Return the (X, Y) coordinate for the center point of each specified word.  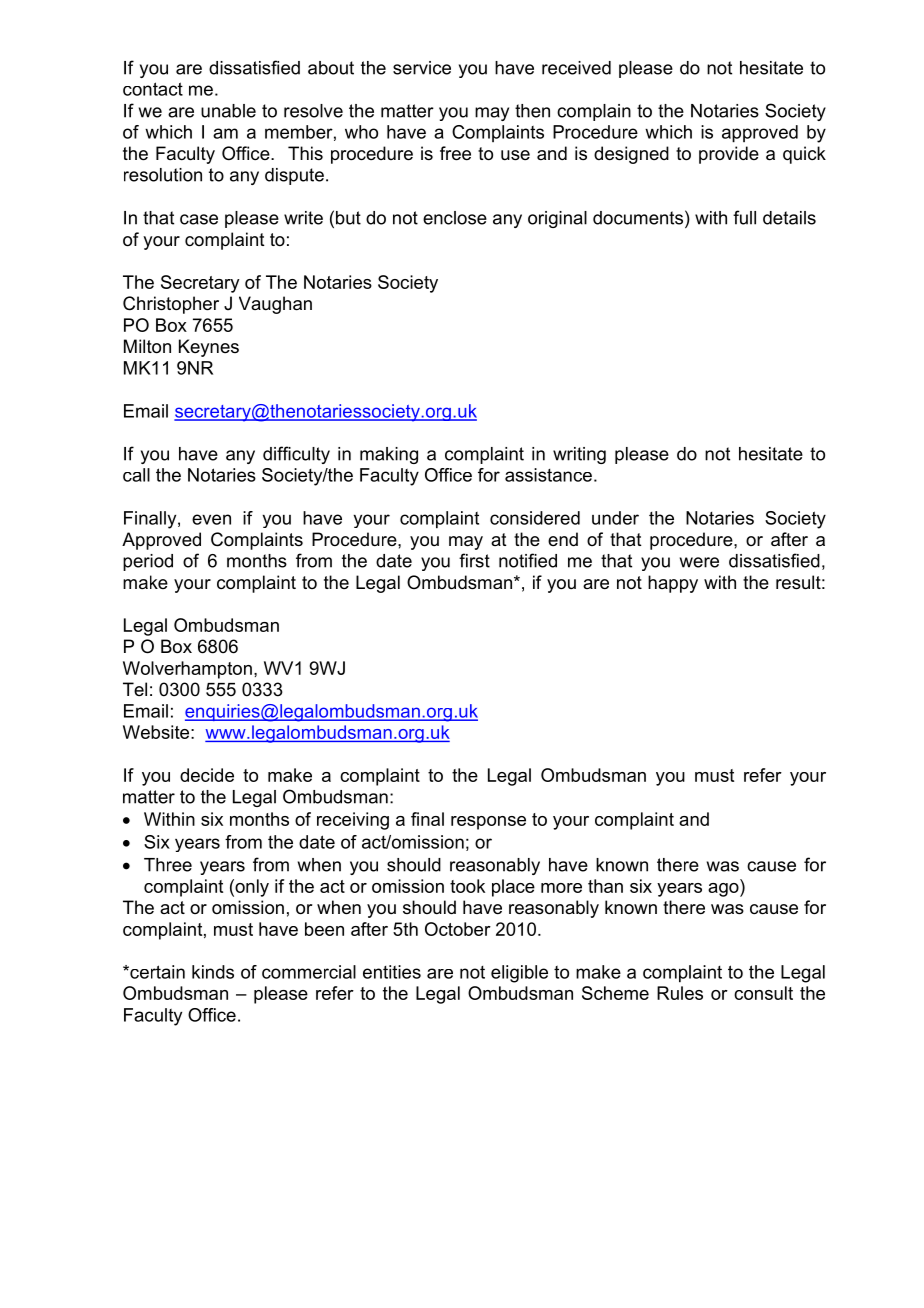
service (422, 68)
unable (228, 111)
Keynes (209, 348)
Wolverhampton (187, 670)
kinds (213, 972)
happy (673, 584)
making (389, 455)
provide (729, 155)
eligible (519, 974)
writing (579, 455)
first (474, 560)
